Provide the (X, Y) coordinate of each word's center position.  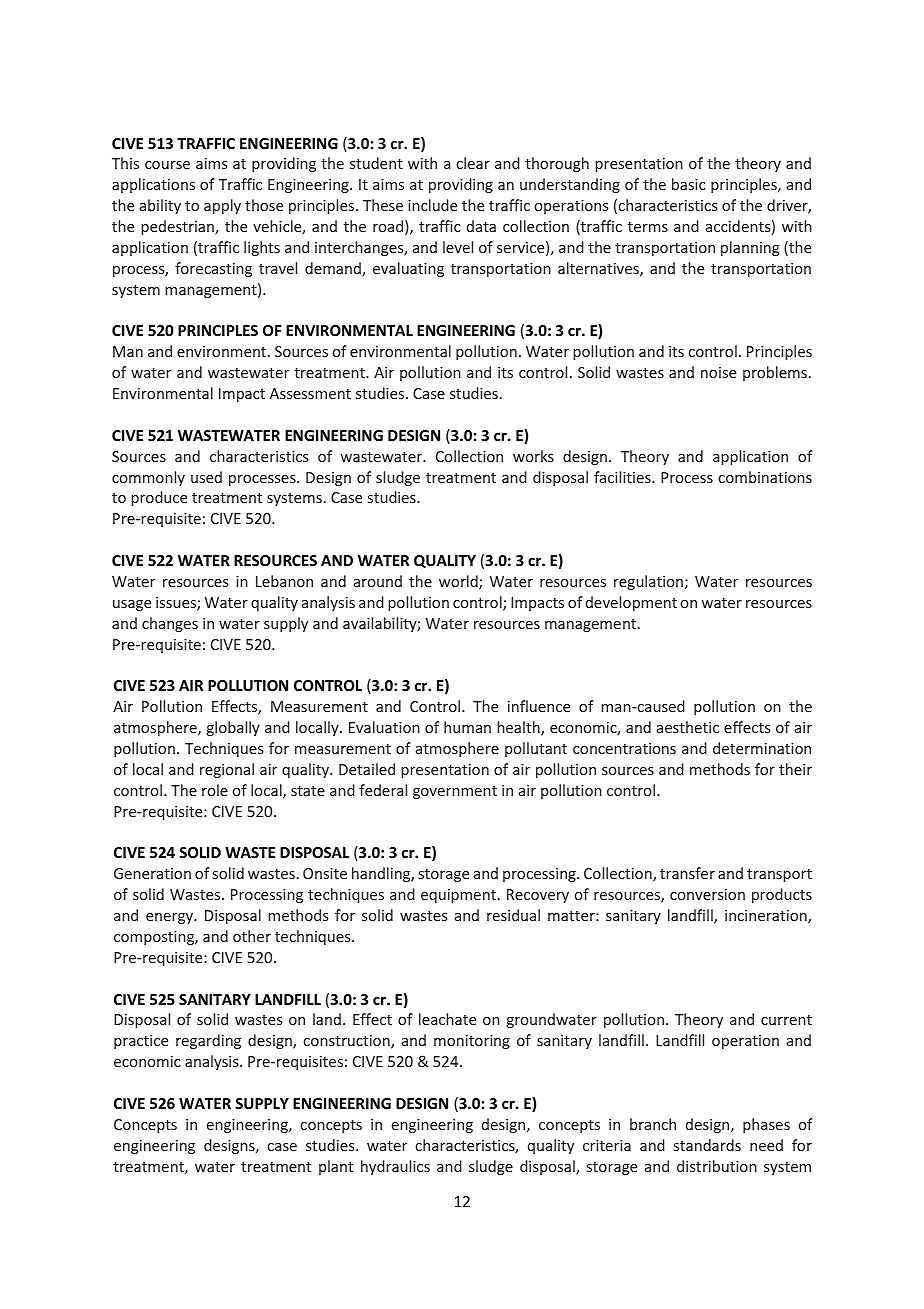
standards (707, 1145)
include (432, 205)
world (459, 582)
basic (688, 184)
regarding (208, 1041)
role (215, 790)
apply (222, 206)
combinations (765, 477)
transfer (687, 873)
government (455, 792)
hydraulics (395, 1167)
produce (159, 498)
